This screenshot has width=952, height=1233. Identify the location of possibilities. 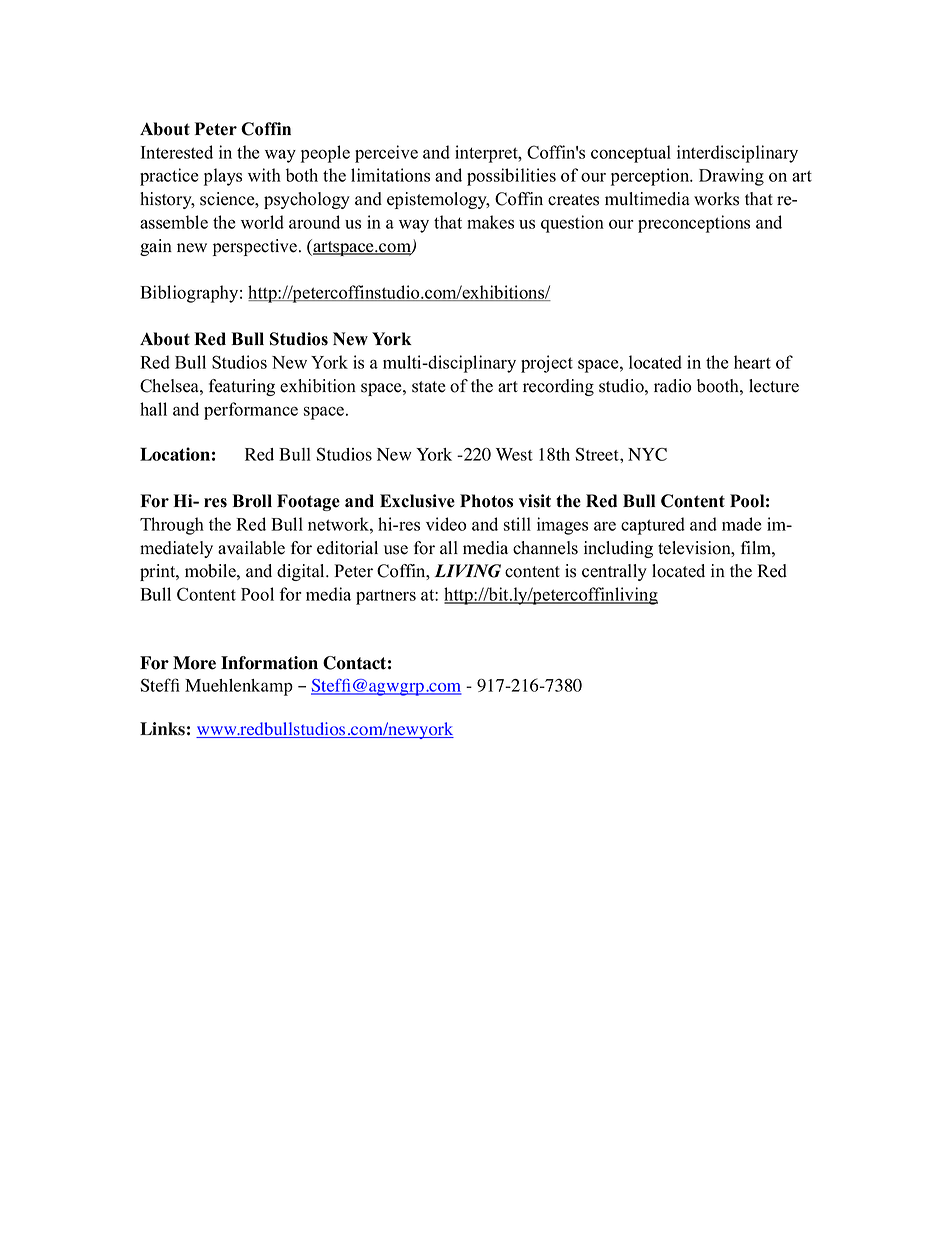
(511, 177).
